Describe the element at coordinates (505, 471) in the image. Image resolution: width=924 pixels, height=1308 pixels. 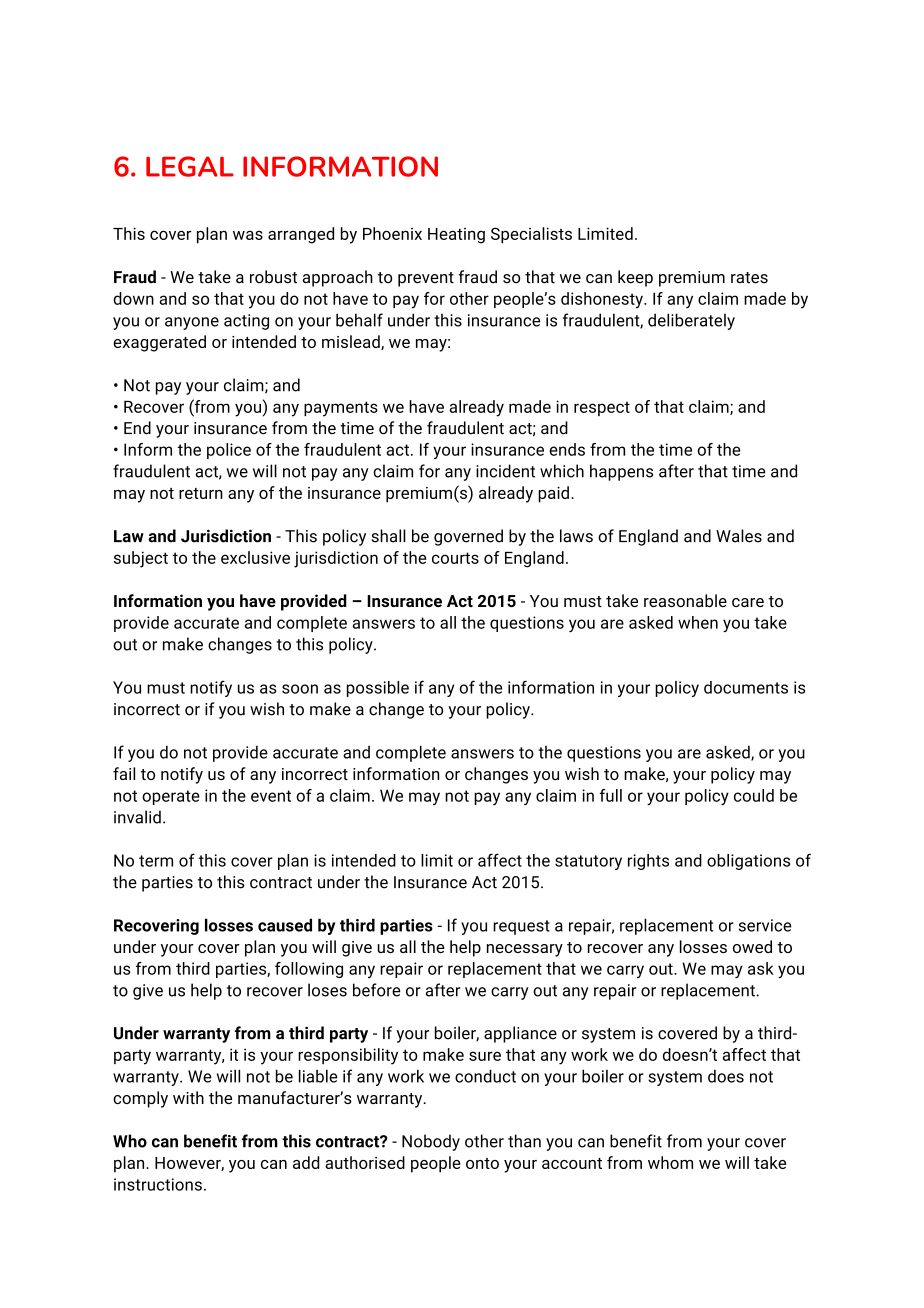
I see `incident` at that location.
